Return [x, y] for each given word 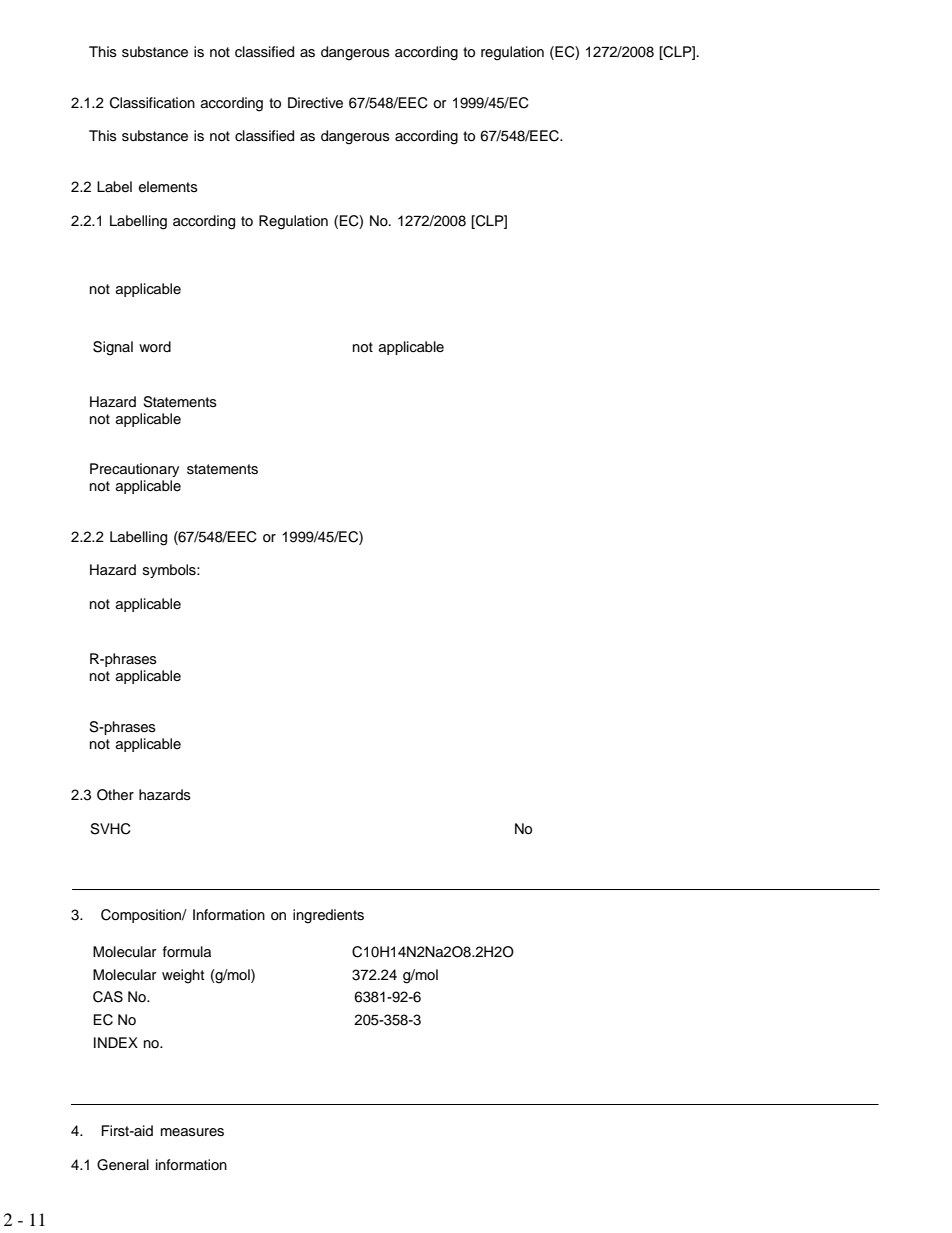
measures [192, 1132]
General [123, 1165]
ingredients [328, 916]
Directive [315, 103]
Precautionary [134, 470]
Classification [152, 103]
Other [115, 795]
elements [168, 187]
